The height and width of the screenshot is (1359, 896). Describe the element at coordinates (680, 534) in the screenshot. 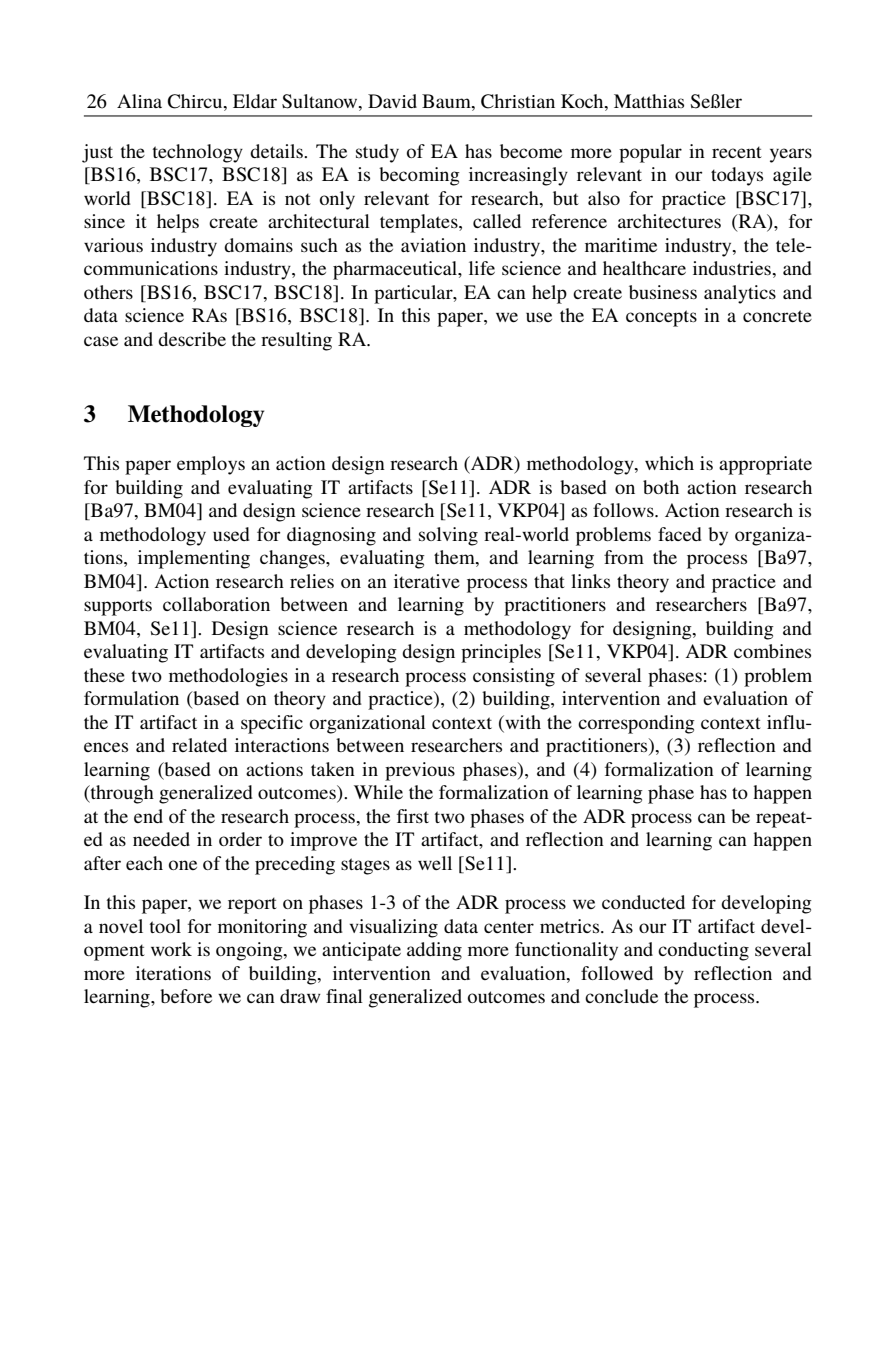

I see `faced` at that location.
